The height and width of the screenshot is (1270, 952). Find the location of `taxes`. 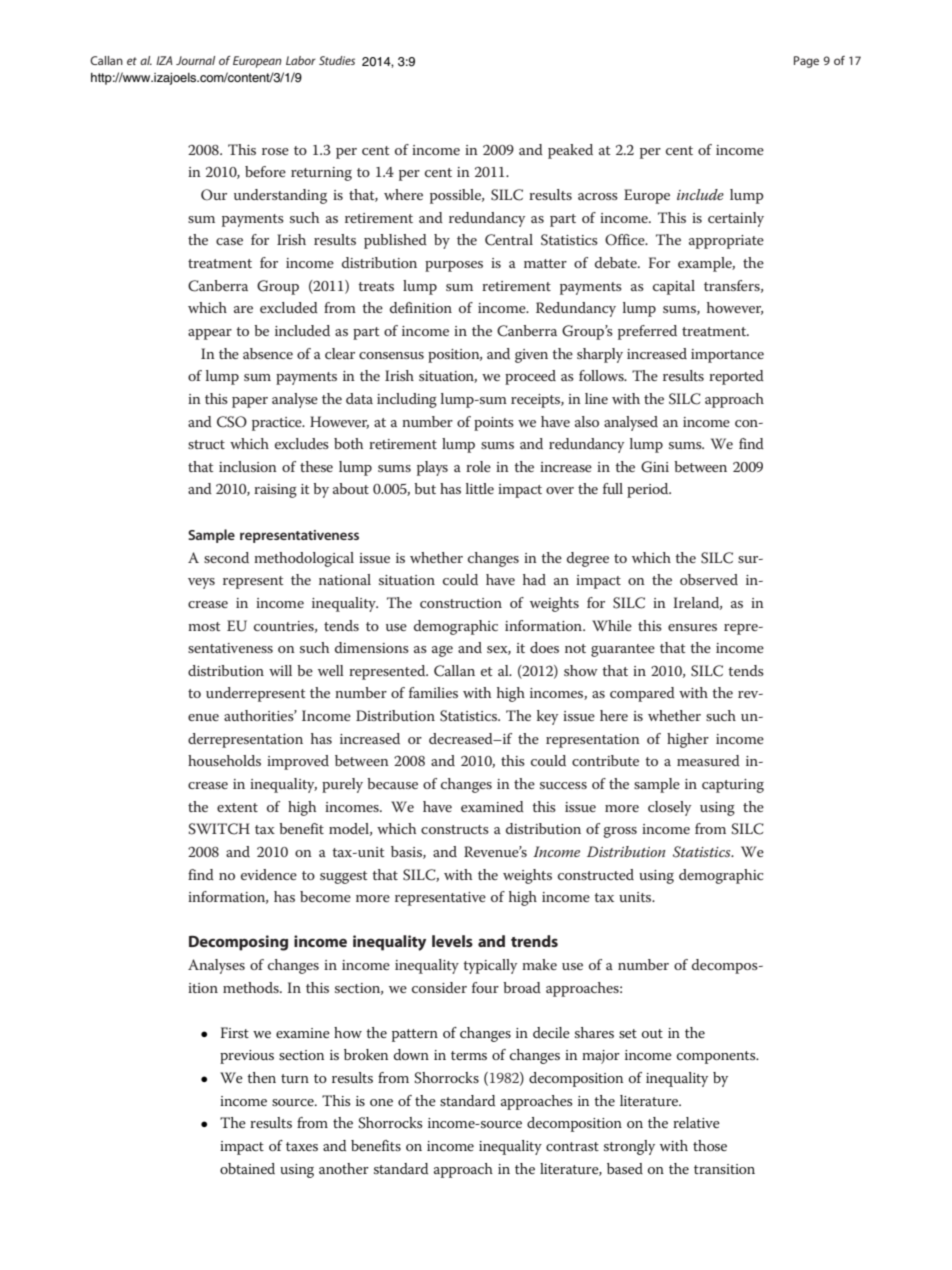

taxes is located at coordinates (302, 1146).
